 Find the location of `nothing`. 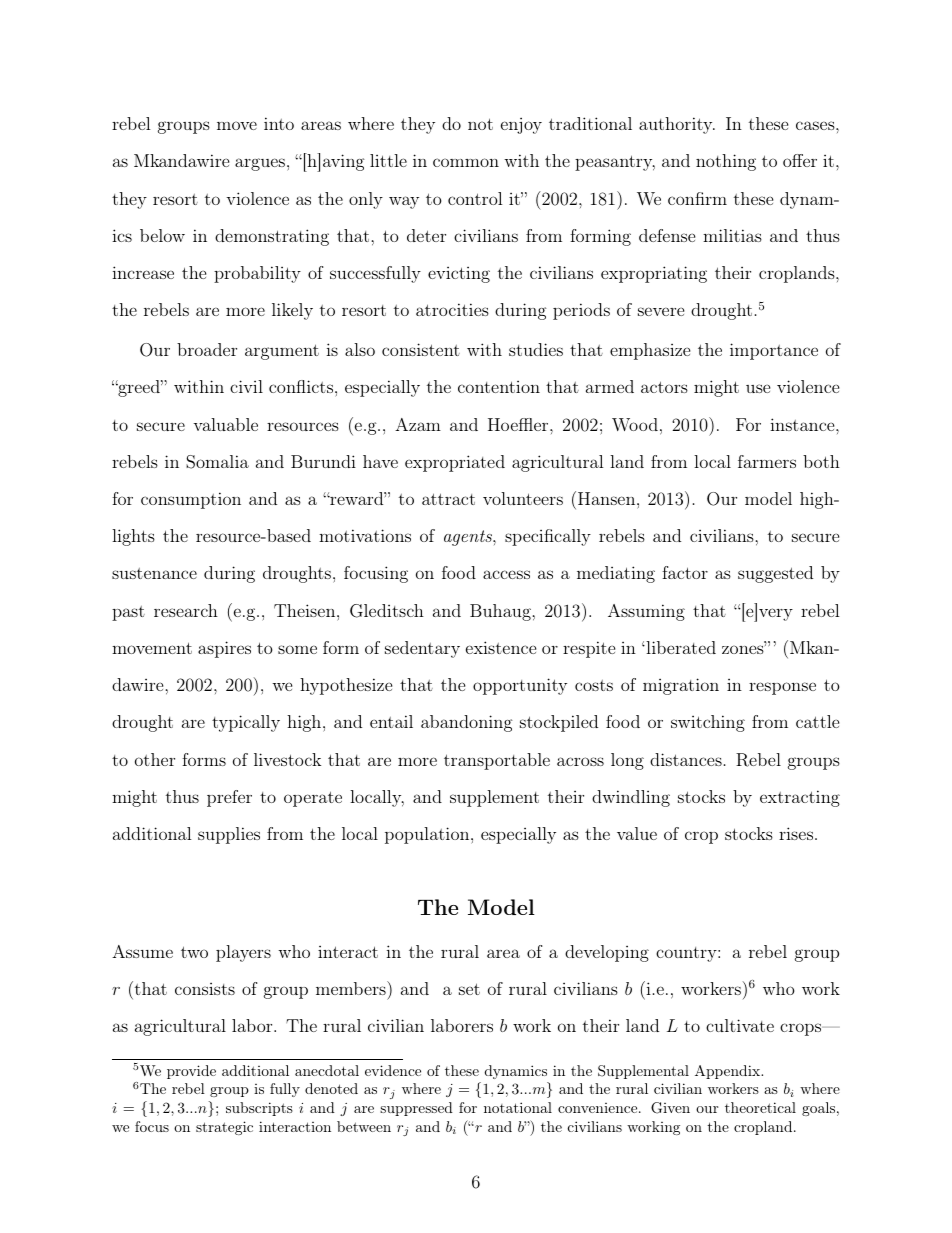

nothing is located at coordinates (726, 162).
